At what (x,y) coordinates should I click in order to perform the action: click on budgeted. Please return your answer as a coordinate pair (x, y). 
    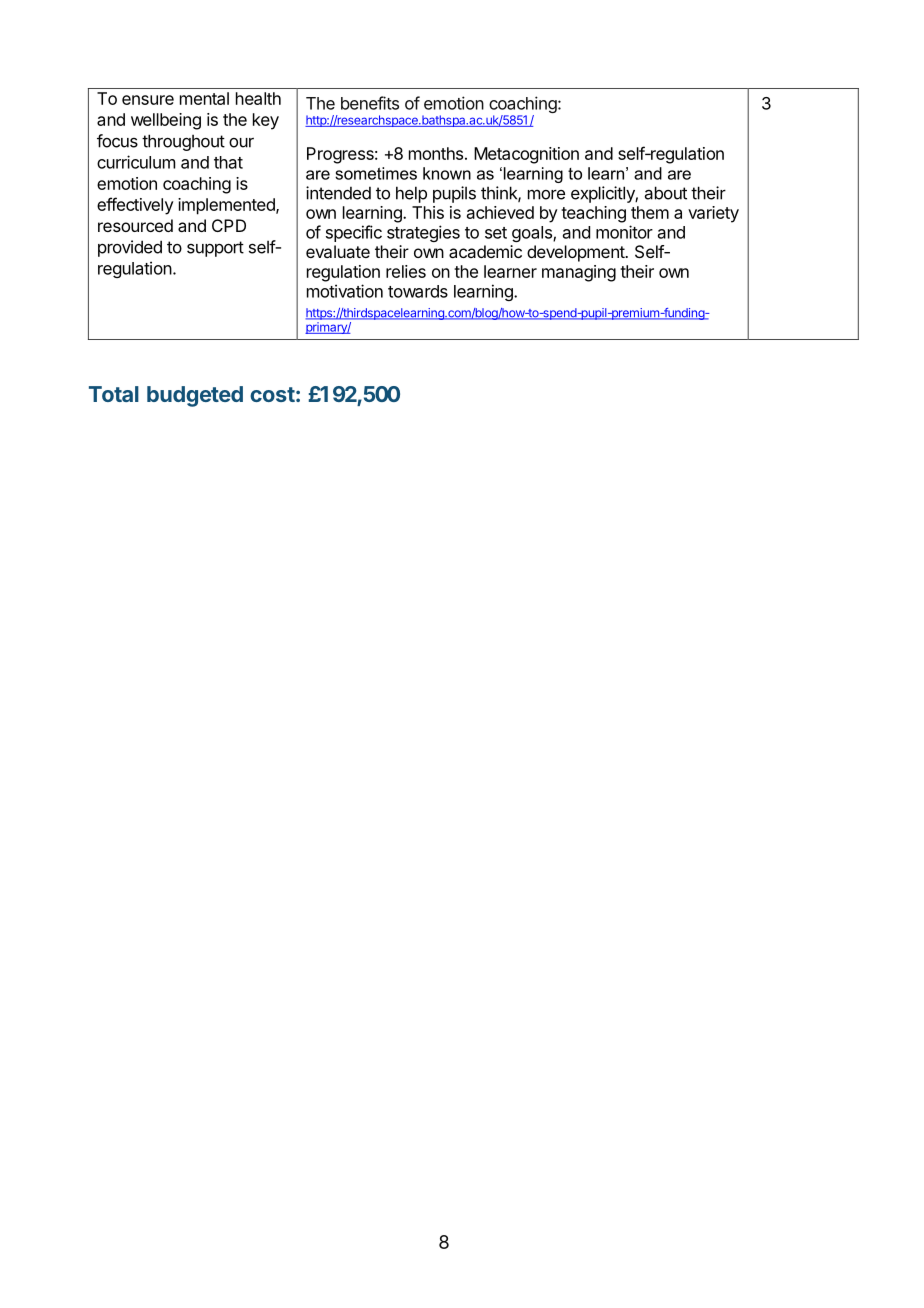
    Looking at the image, I should click on (195, 396).
